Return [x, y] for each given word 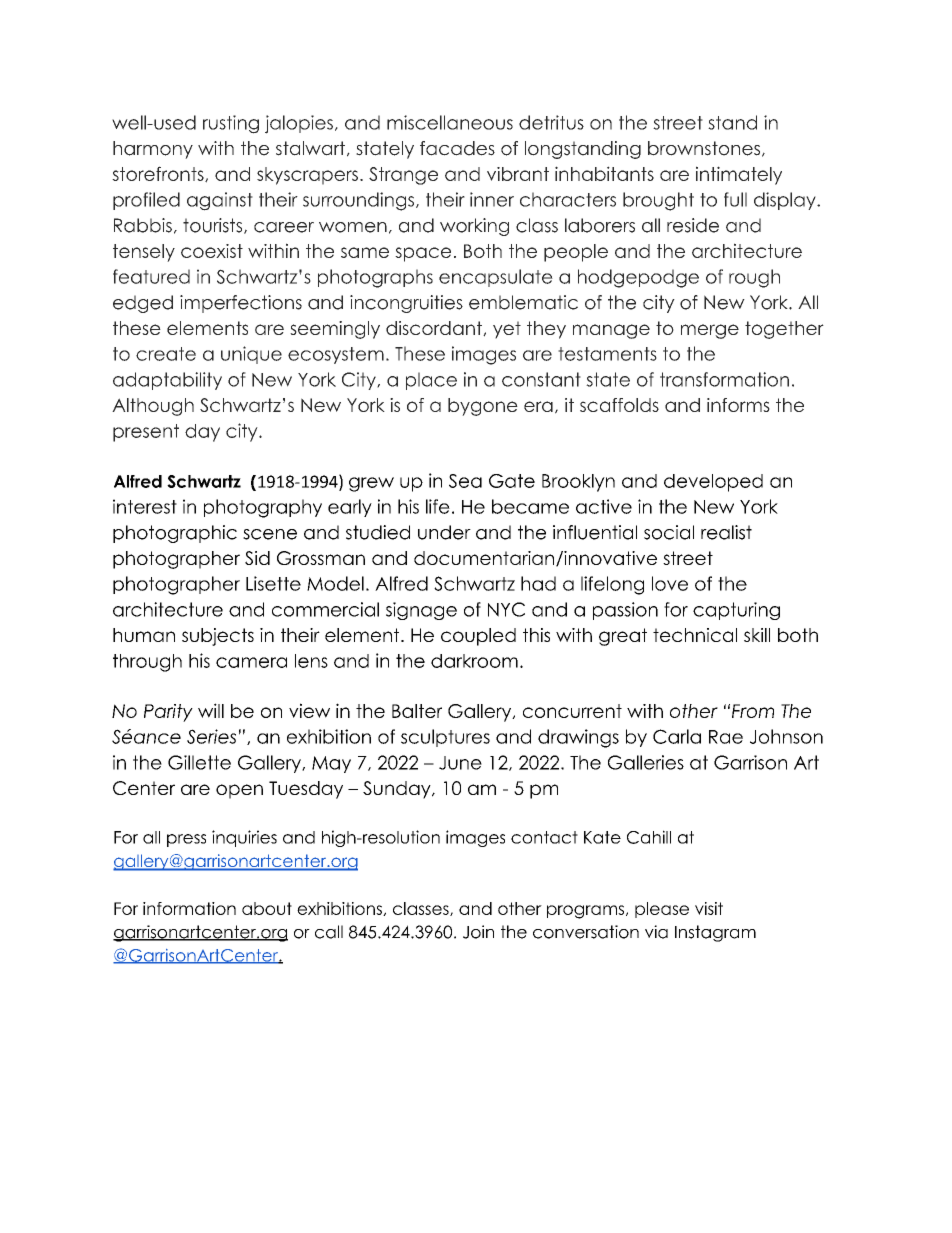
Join [478, 932]
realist [726, 532]
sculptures [445, 738]
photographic [175, 534]
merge [710, 331]
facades [457, 148]
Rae [726, 737]
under [444, 532]
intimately [739, 175]
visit [709, 908]
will [211, 710]
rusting [231, 124]
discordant [435, 328]
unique [251, 355]
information [189, 908]
